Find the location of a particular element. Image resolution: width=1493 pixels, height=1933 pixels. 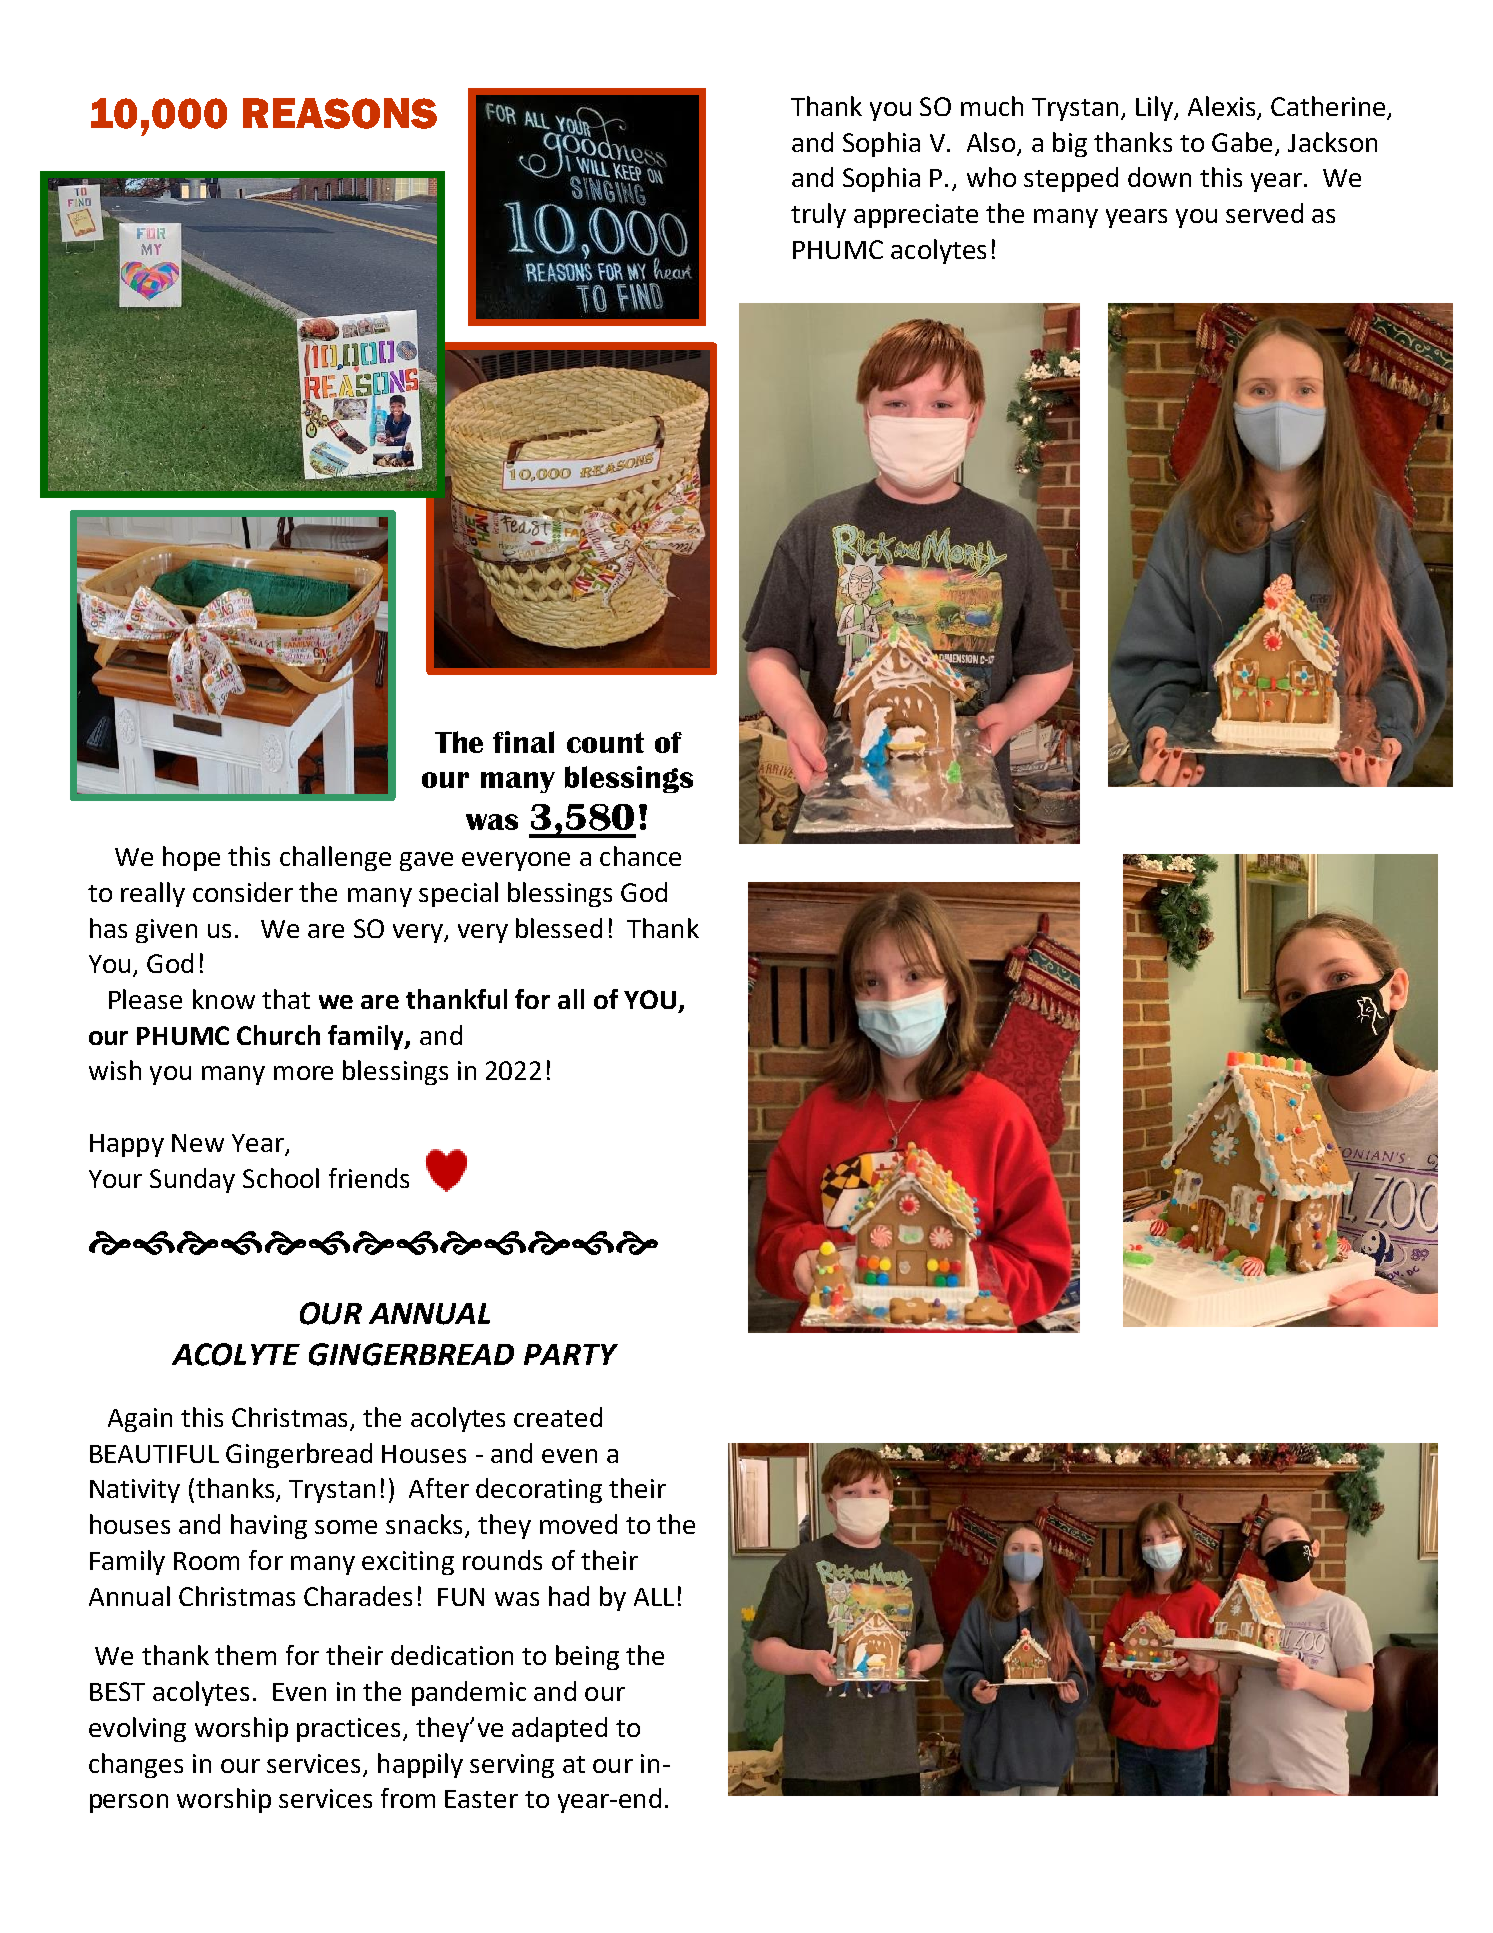

PARTY is located at coordinates (571, 1354).
